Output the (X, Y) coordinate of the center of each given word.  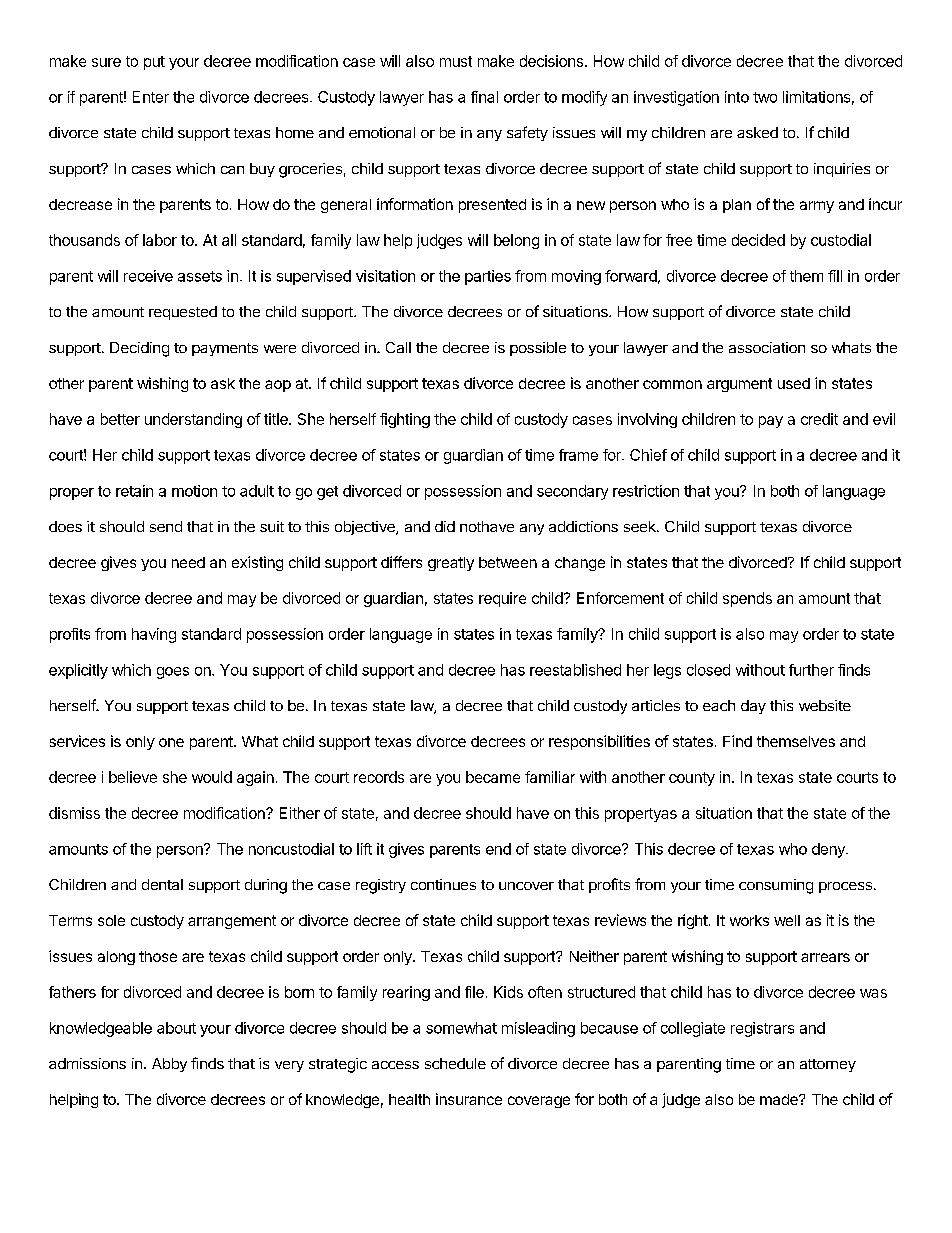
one (171, 742)
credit (819, 419)
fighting (405, 420)
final (484, 97)
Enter (151, 97)
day (753, 707)
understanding (193, 420)
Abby (169, 1065)
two (765, 97)
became (493, 777)
